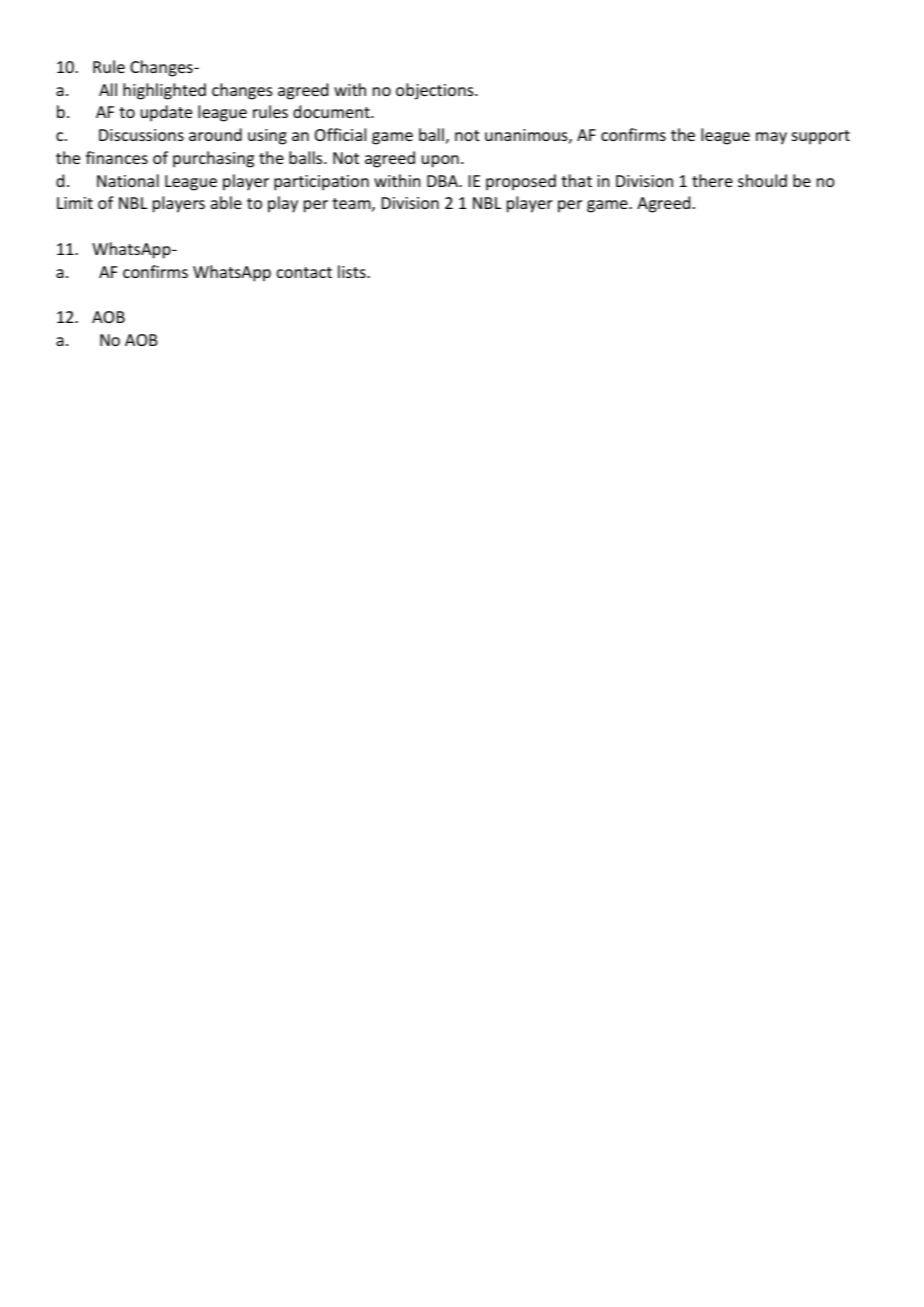 The height and width of the image is (1307, 924). I want to click on should, so click(762, 180).
